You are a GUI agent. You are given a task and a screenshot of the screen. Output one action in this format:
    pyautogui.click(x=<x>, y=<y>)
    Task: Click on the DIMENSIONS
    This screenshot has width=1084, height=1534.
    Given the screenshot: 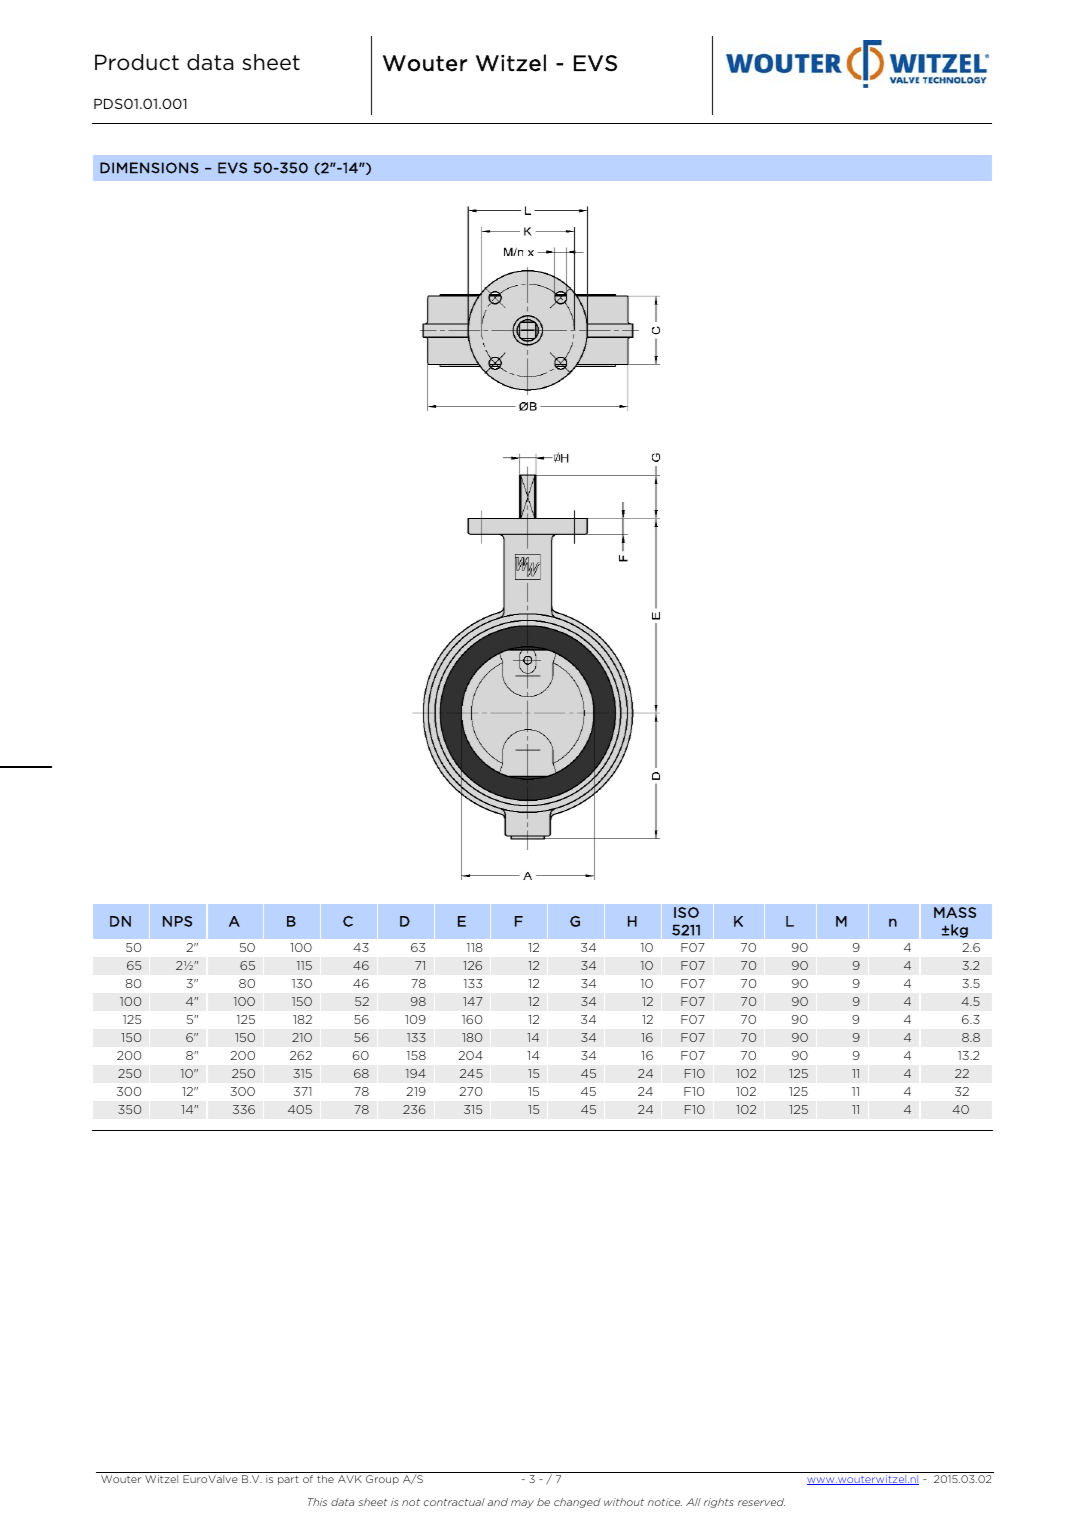 What is the action you would take?
    pyautogui.click(x=149, y=168)
